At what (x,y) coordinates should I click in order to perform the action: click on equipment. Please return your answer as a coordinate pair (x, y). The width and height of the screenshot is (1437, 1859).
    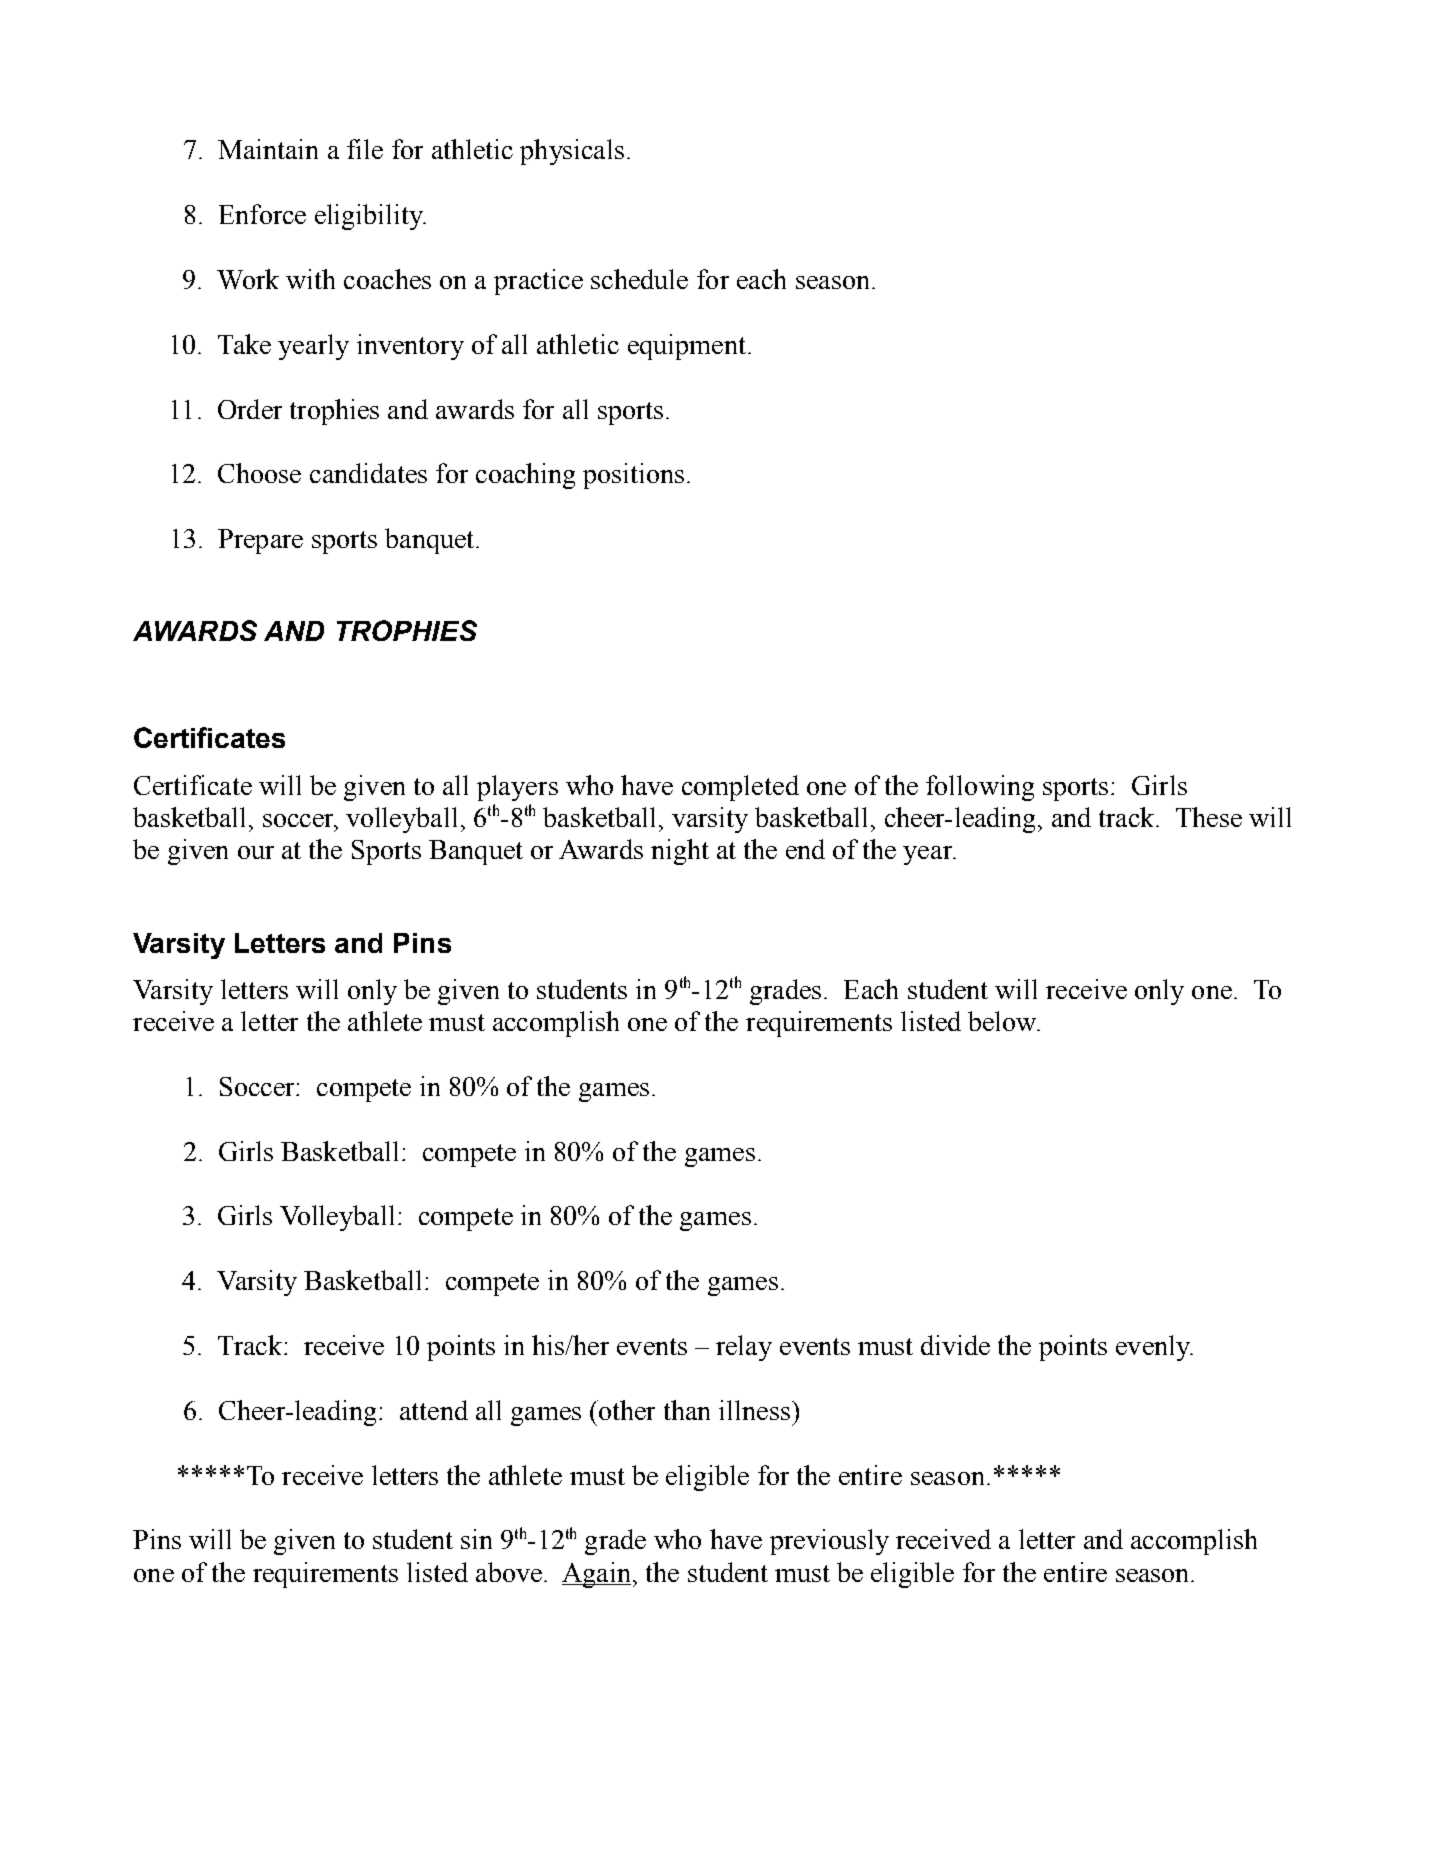
    Looking at the image, I should click on (687, 347).
